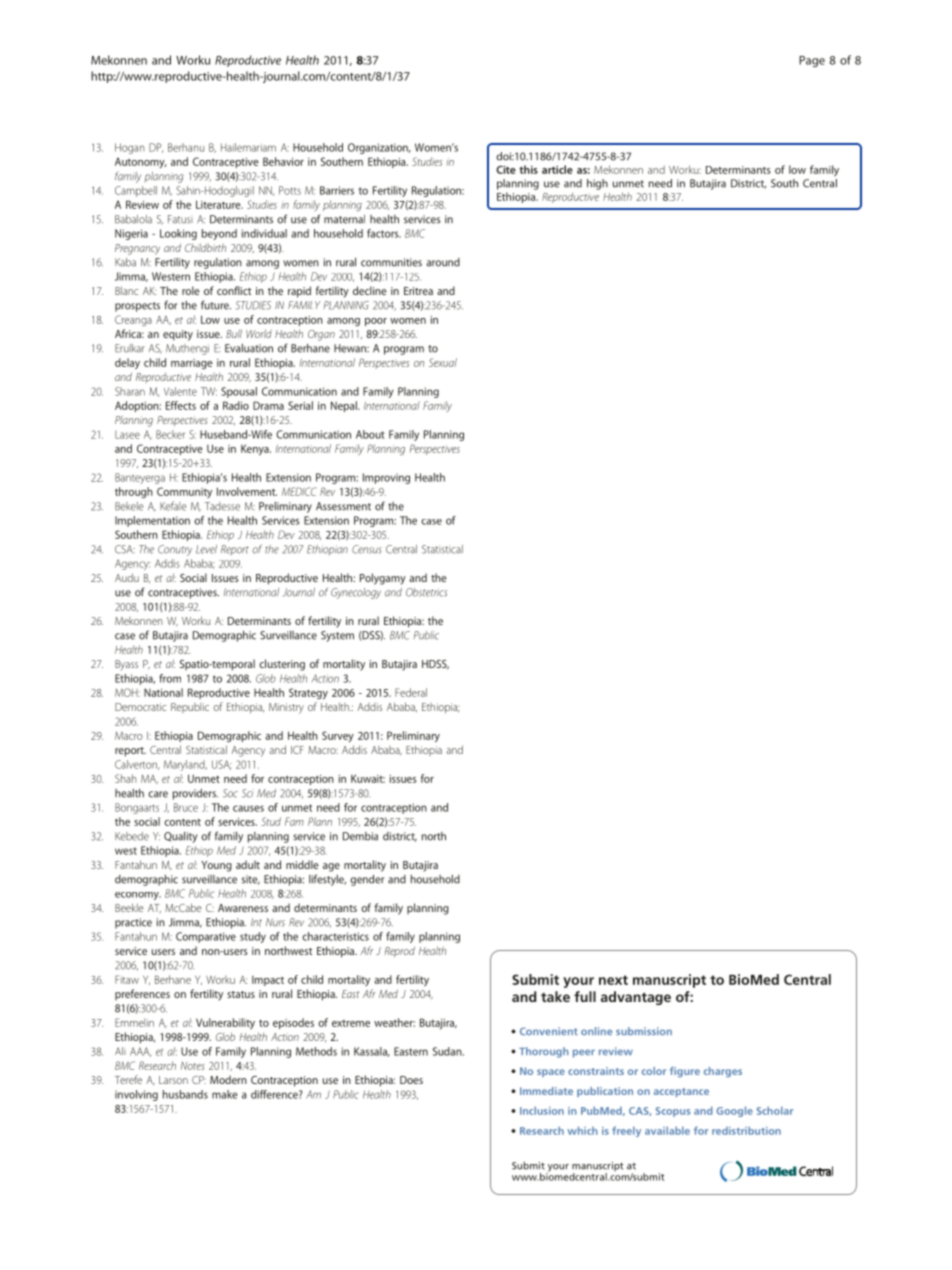 Image resolution: width=952 pixels, height=1270 pixels. Describe the element at coordinates (613, 980) in the screenshot. I see `next` at that location.
